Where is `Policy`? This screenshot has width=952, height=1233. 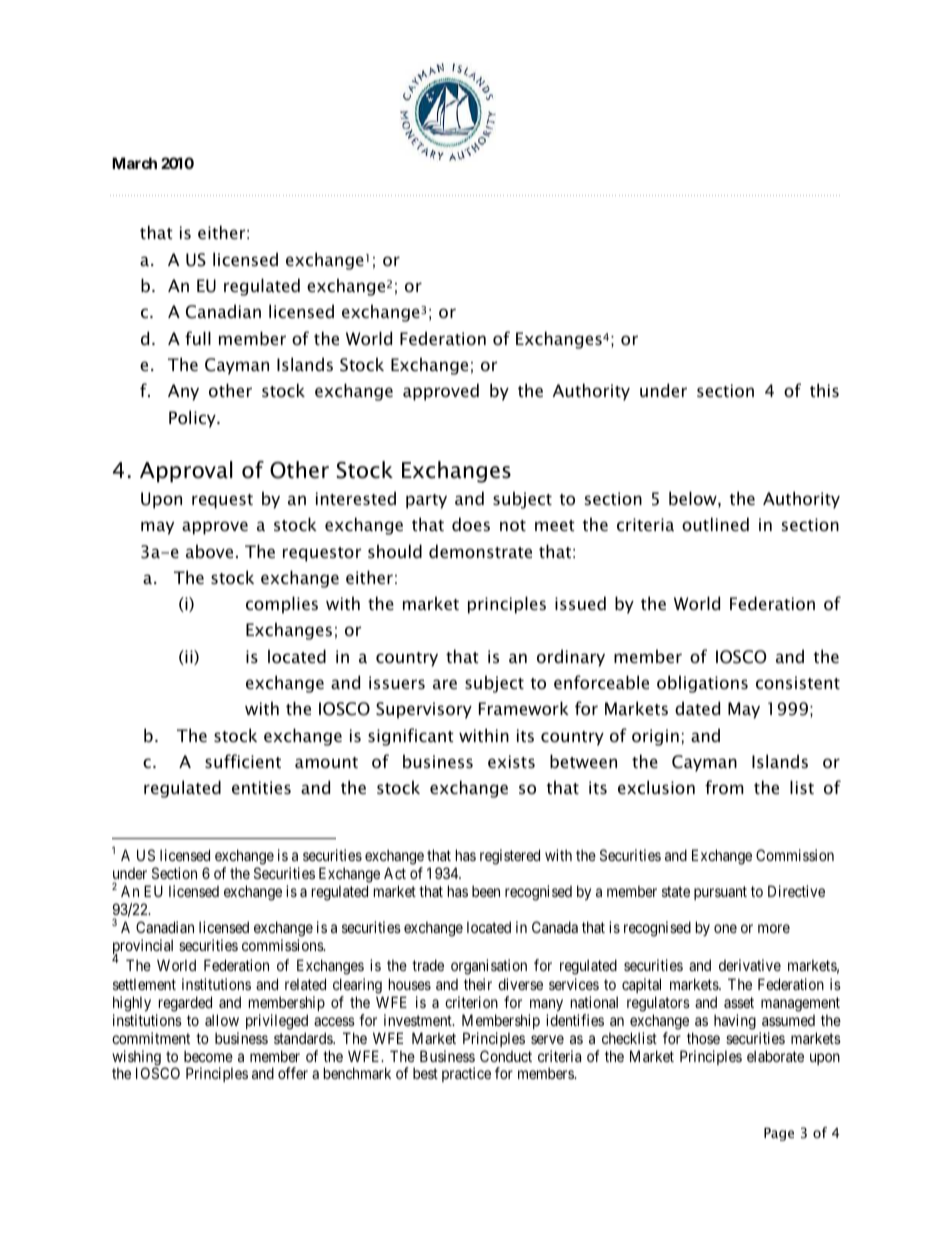
Policy is located at coordinates (193, 419).
